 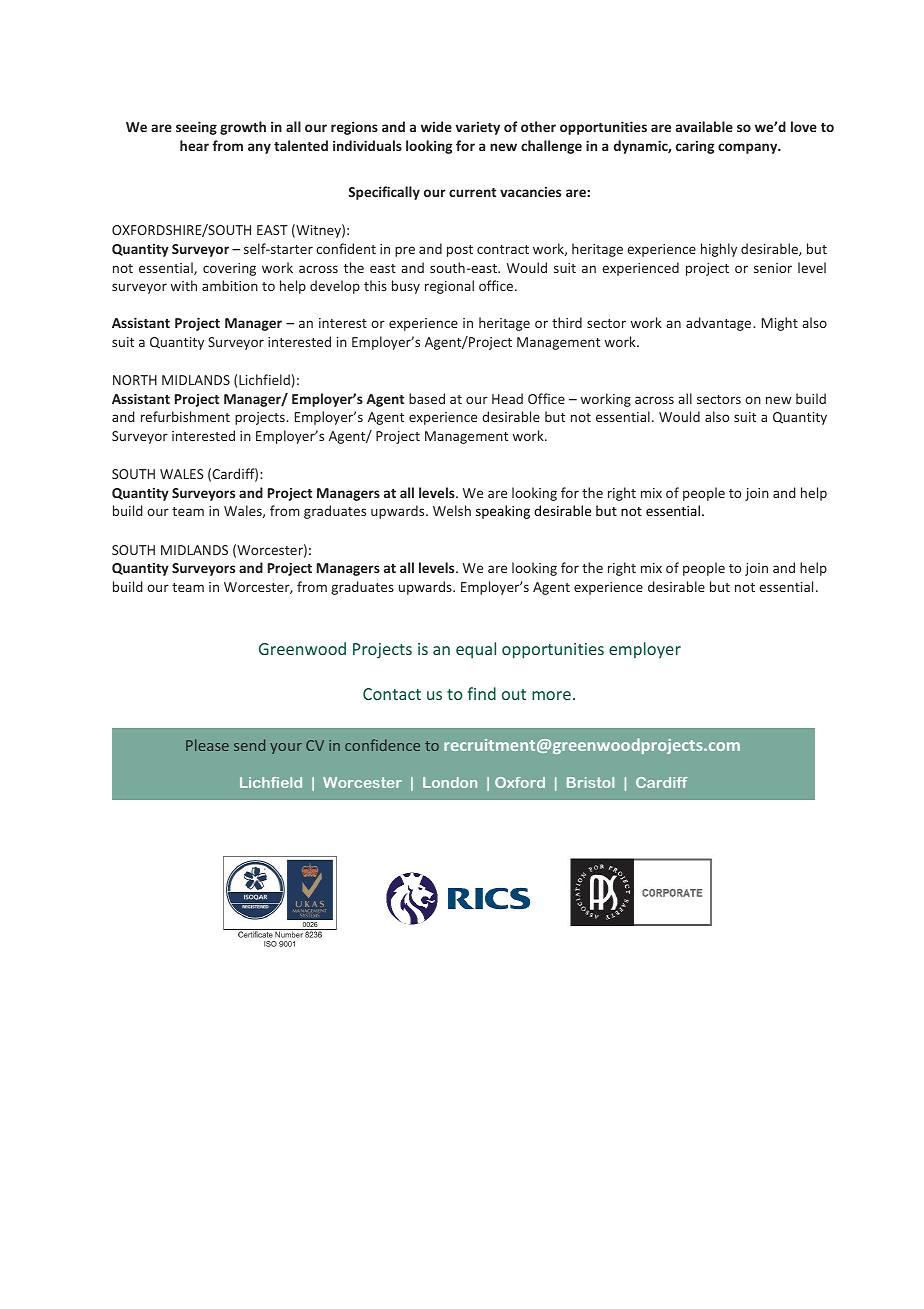 What do you see at coordinates (749, 148) in the screenshot?
I see `company` at bounding box center [749, 148].
